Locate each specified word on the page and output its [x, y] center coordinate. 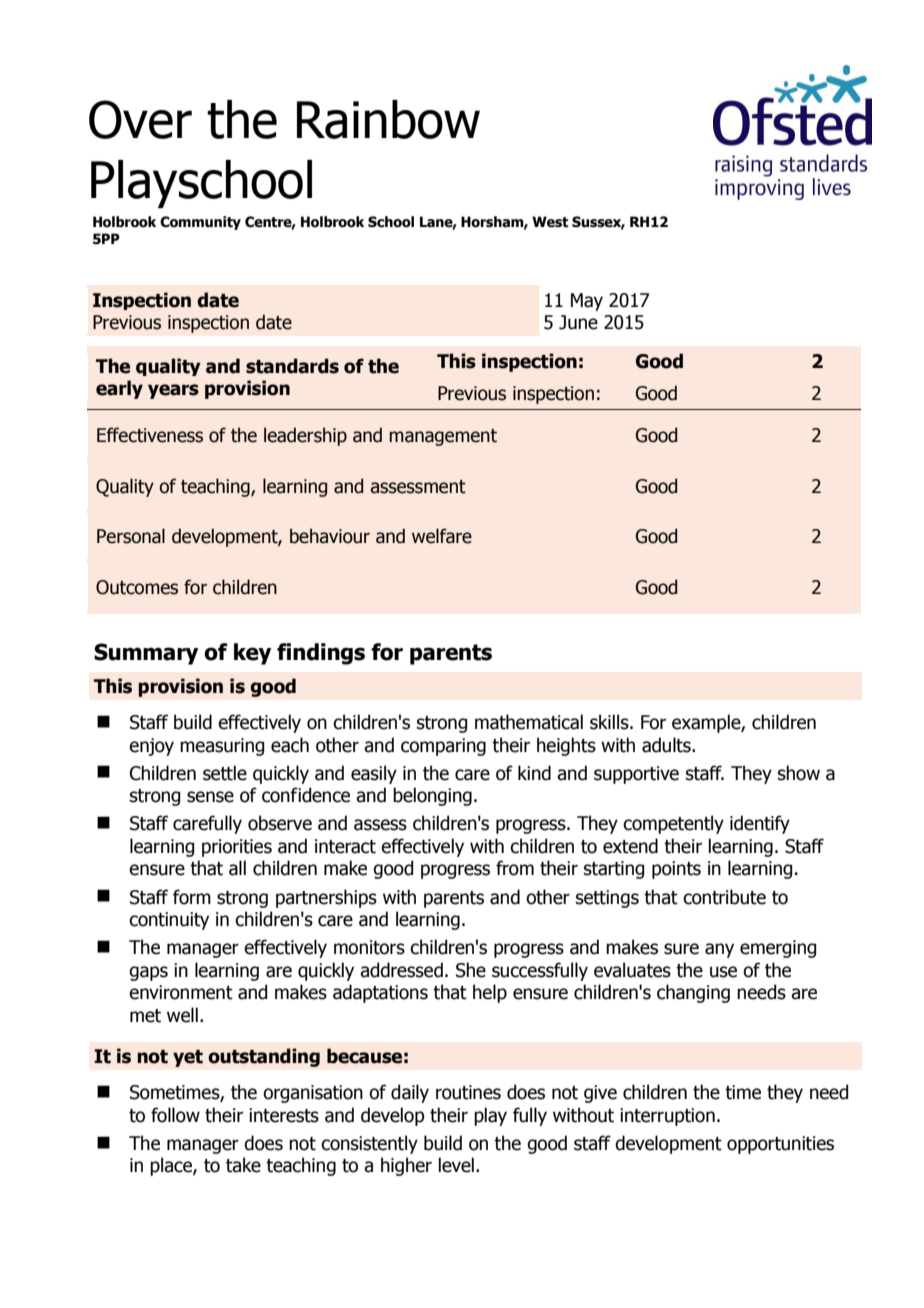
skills [610, 722]
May [587, 302]
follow [175, 1115]
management [443, 437]
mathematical [529, 722]
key [252, 654]
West [550, 222]
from [515, 868]
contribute [724, 897]
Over [140, 119]
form [192, 897]
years [173, 391]
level [456, 1165]
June [578, 322]
